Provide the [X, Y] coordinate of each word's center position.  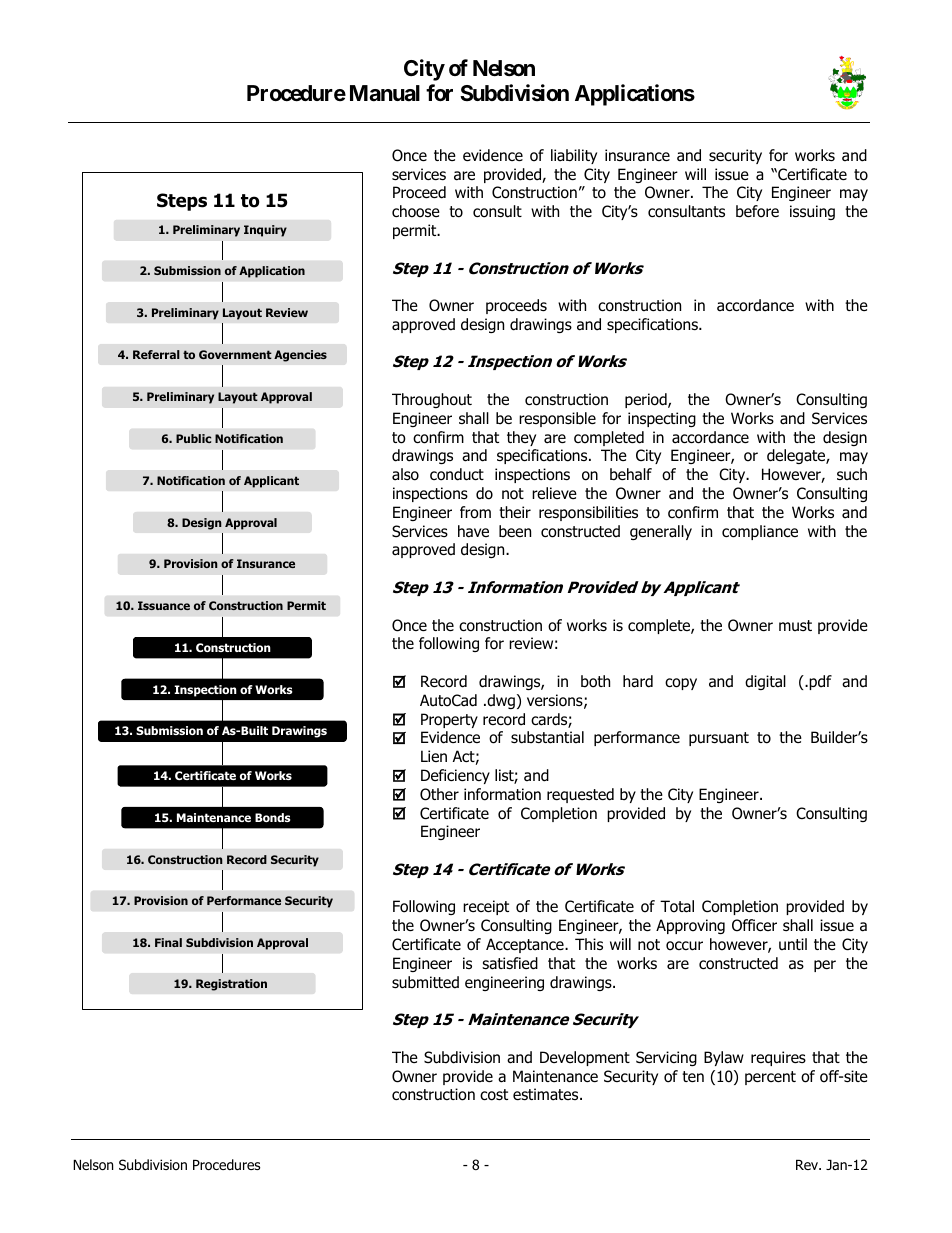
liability [574, 156]
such [852, 474]
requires [778, 1058]
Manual [385, 93]
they [521, 438]
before [757, 211]
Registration [231, 985]
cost [494, 1095]
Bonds [272, 817]
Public [193, 438]
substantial [547, 737]
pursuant [719, 739]
